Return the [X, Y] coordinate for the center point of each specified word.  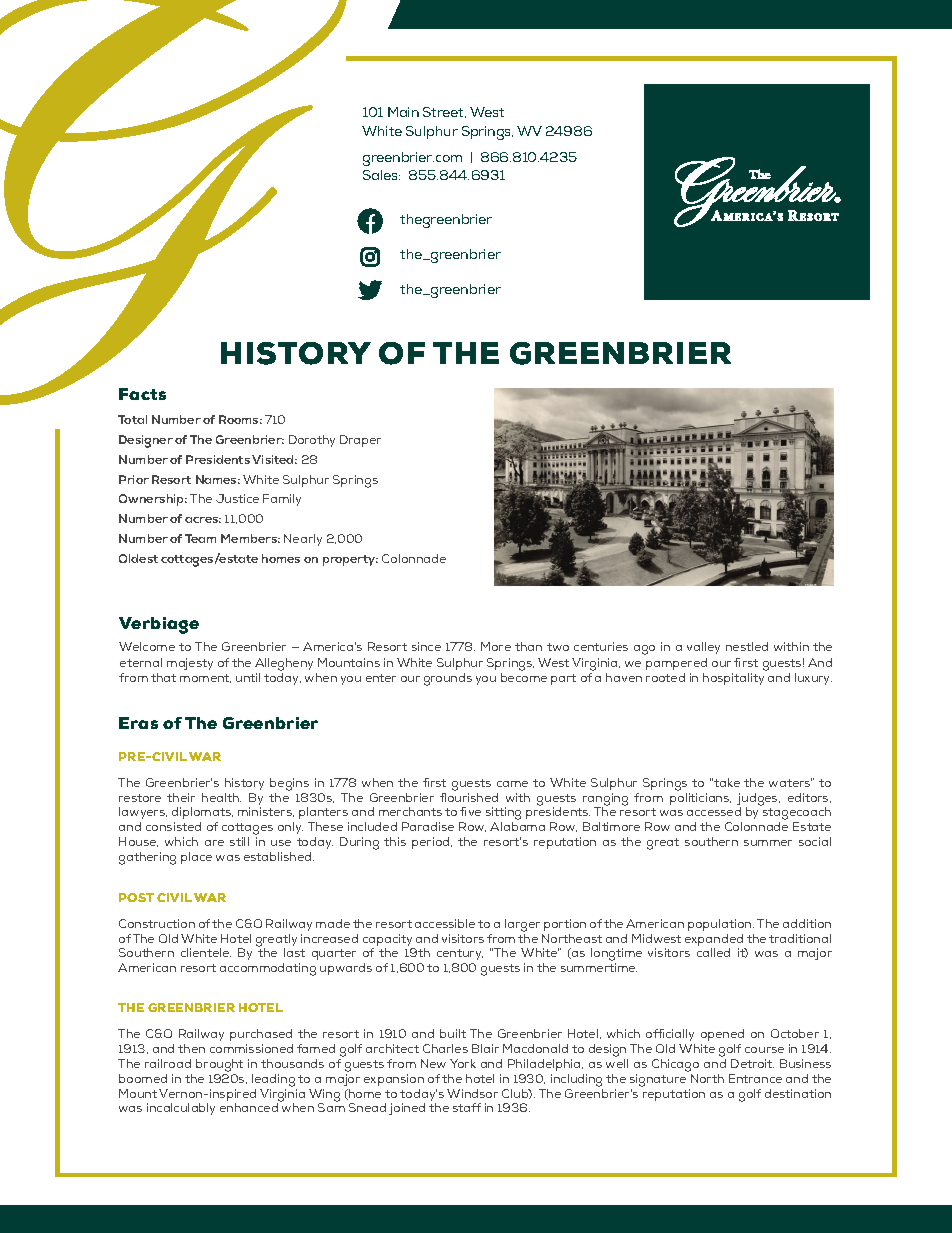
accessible [445, 923]
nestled [747, 646]
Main [403, 112]
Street [444, 112]
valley [703, 648]
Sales [381, 175]
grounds [448, 679]
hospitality [733, 679]
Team [200, 538]
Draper [360, 441]
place [196, 858]
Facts [142, 394]
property [350, 560]
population [721, 925]
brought [219, 1067]
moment [205, 678]
